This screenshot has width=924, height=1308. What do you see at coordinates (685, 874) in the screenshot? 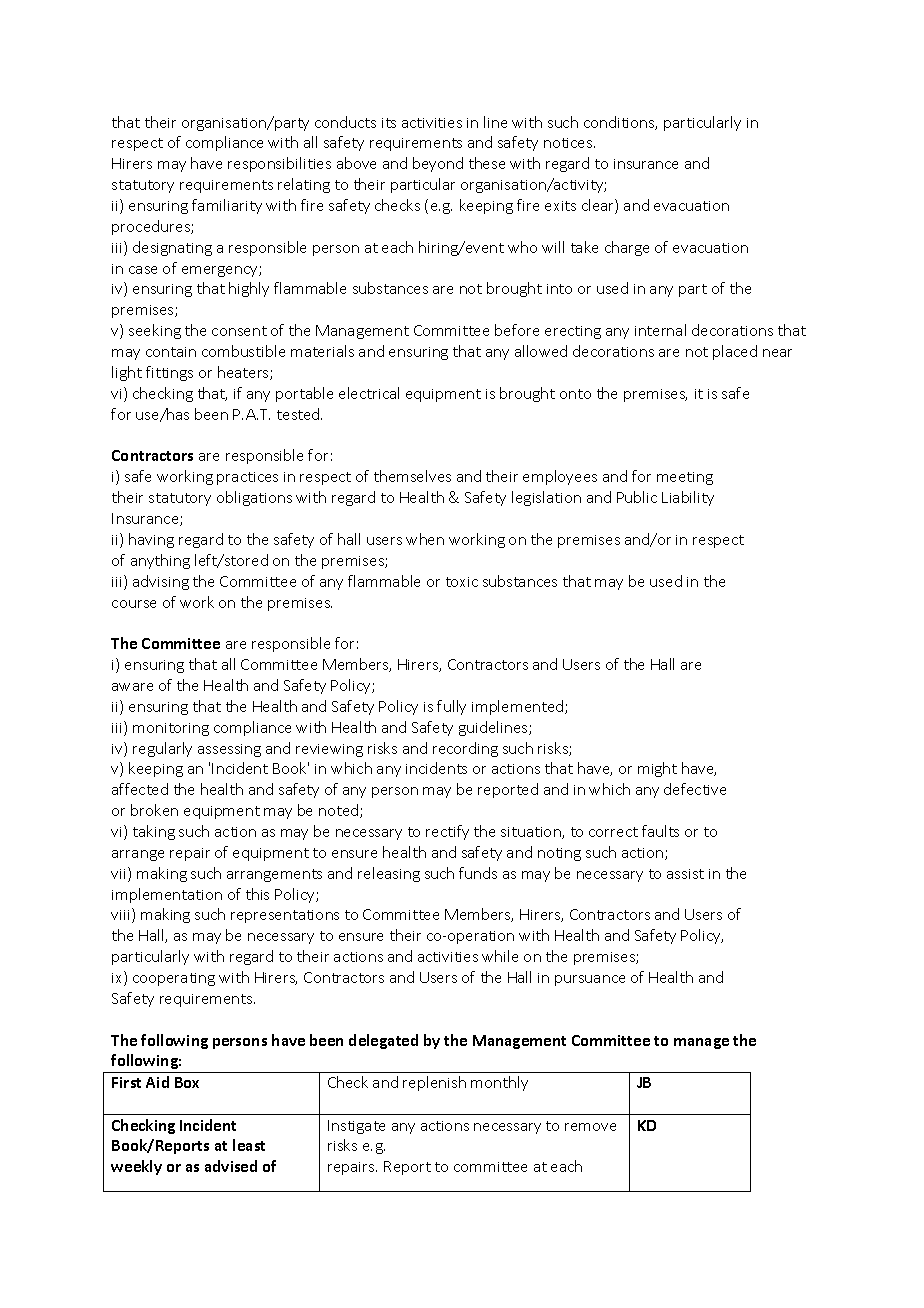
I see `assist` at bounding box center [685, 874].
